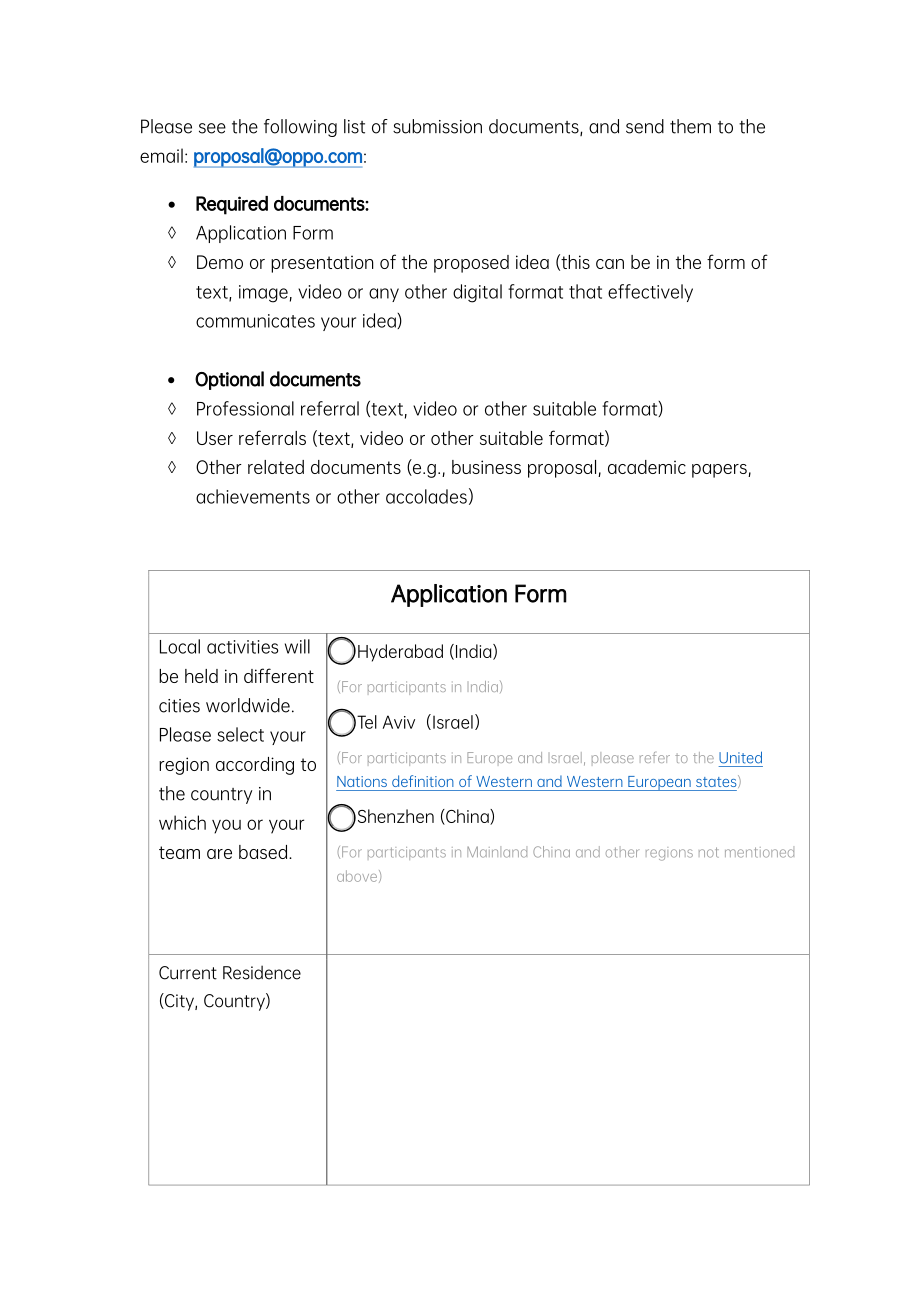  Describe the element at coordinates (690, 126) in the document. I see `them` at that location.
